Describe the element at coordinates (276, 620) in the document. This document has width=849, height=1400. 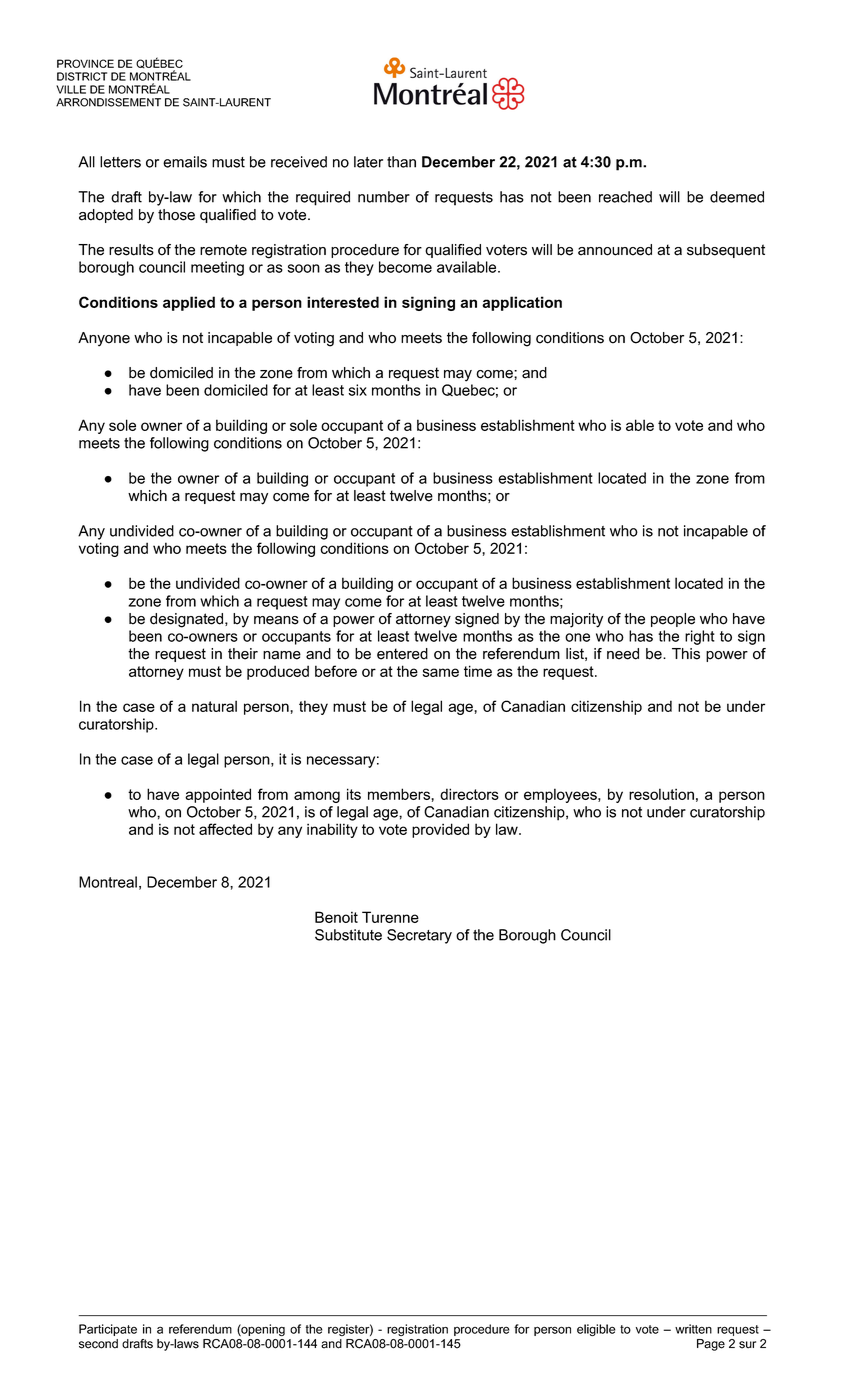
I see `means` at that location.
